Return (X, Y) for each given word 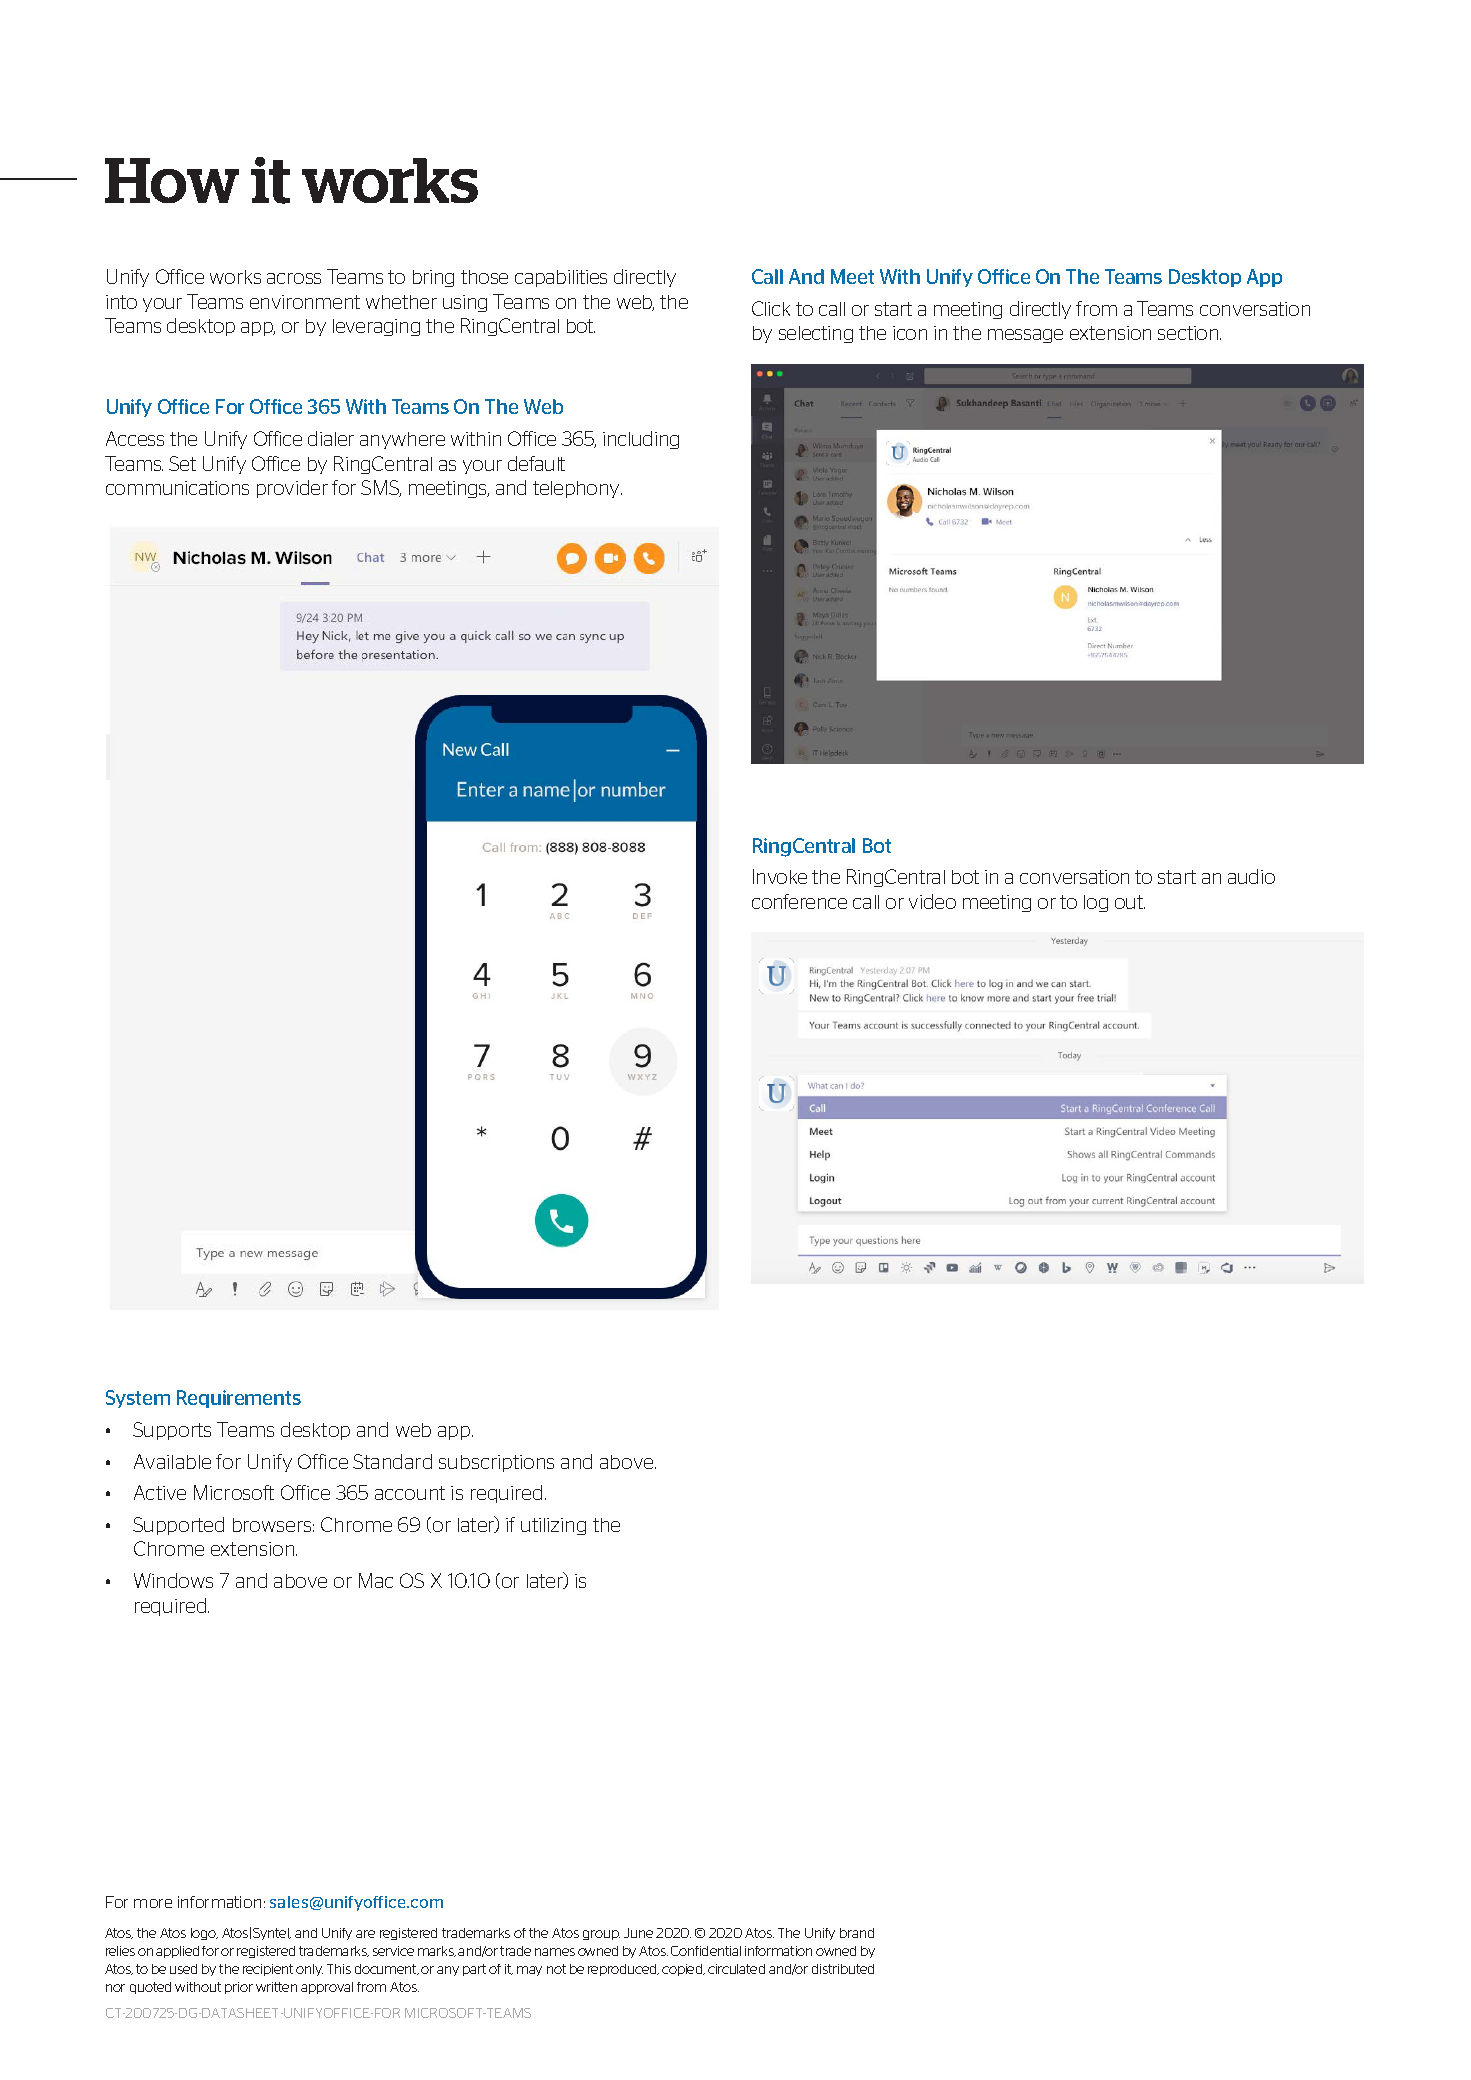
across (294, 278)
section (1189, 333)
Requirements (239, 1399)
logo (204, 1934)
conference (799, 901)
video (932, 901)
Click (771, 308)
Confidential (706, 1951)
